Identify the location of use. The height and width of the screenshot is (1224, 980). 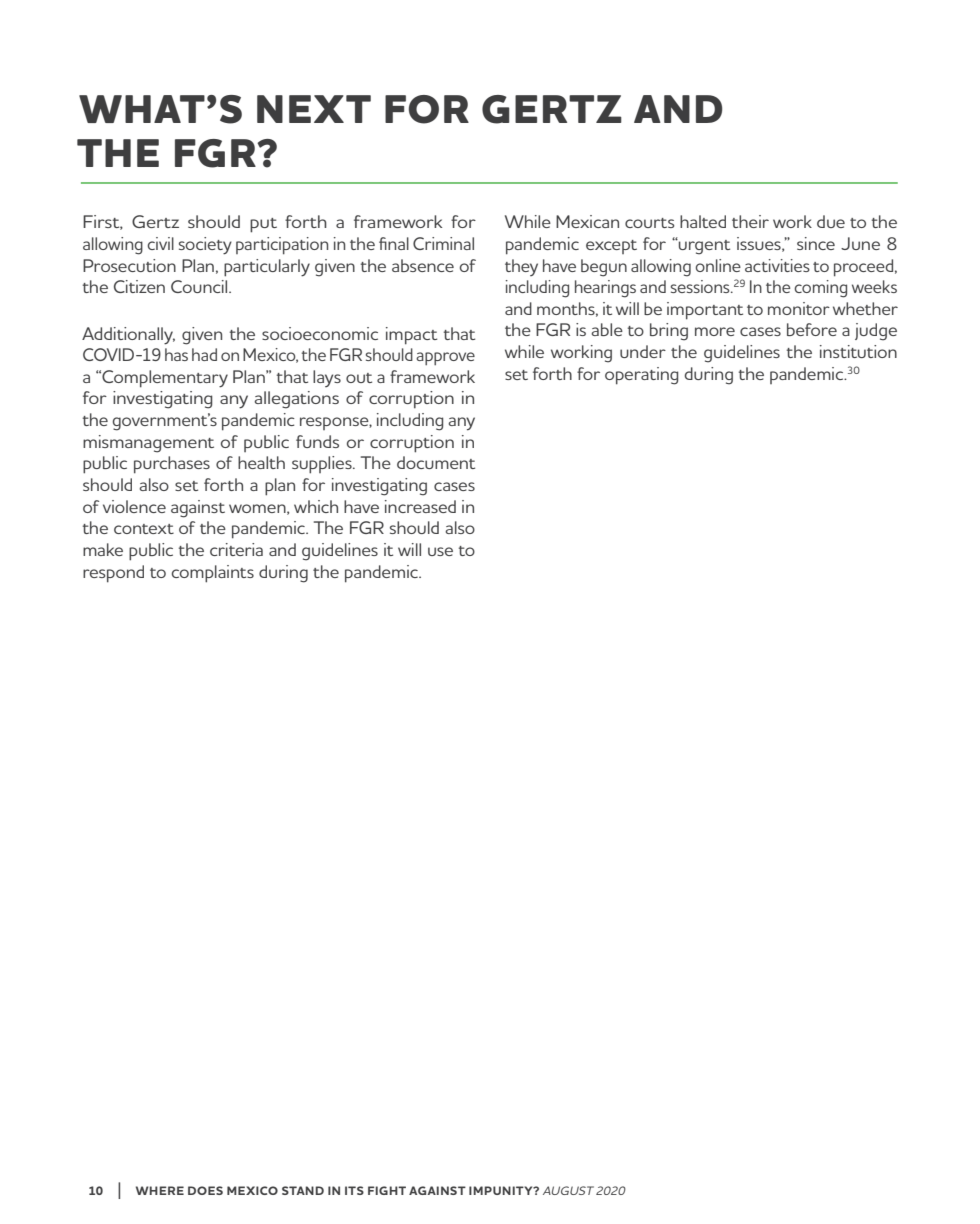
(440, 551).
